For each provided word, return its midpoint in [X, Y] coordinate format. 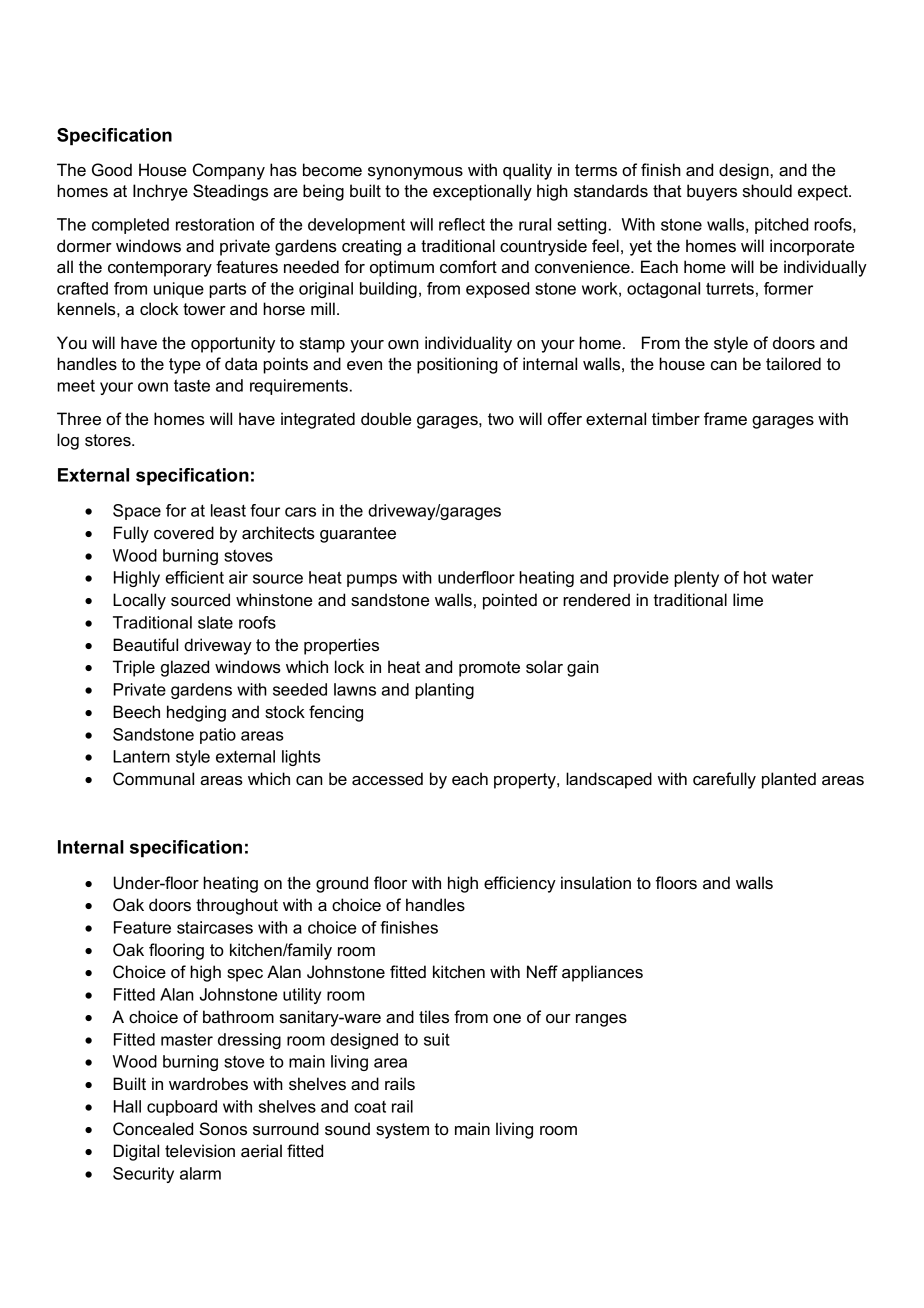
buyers [712, 192]
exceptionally [482, 192]
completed [130, 226]
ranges [601, 1020]
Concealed [153, 1129]
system [402, 1131]
